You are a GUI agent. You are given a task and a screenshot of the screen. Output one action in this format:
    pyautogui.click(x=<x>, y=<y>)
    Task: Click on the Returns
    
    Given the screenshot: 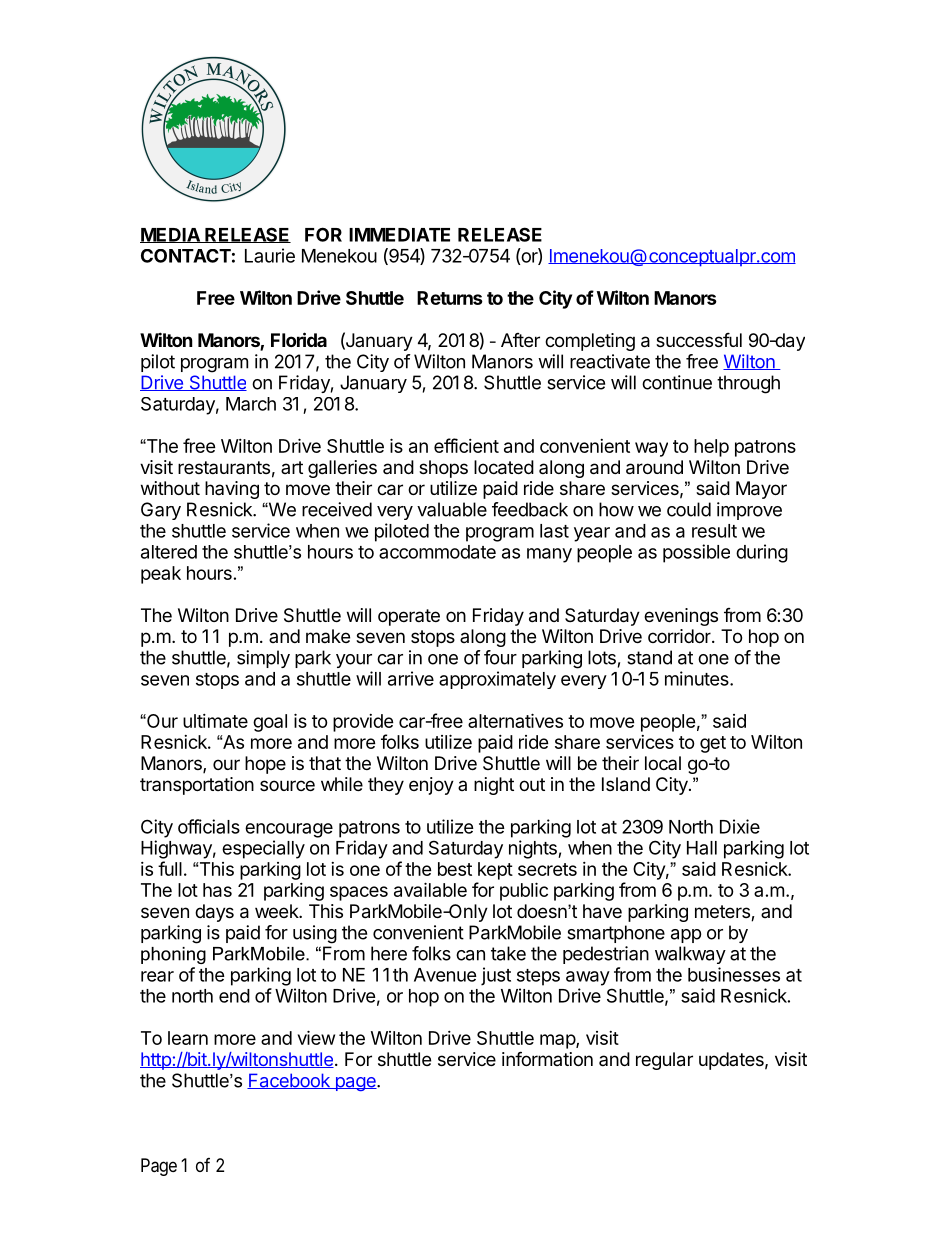 What is the action you would take?
    pyautogui.click(x=450, y=298)
